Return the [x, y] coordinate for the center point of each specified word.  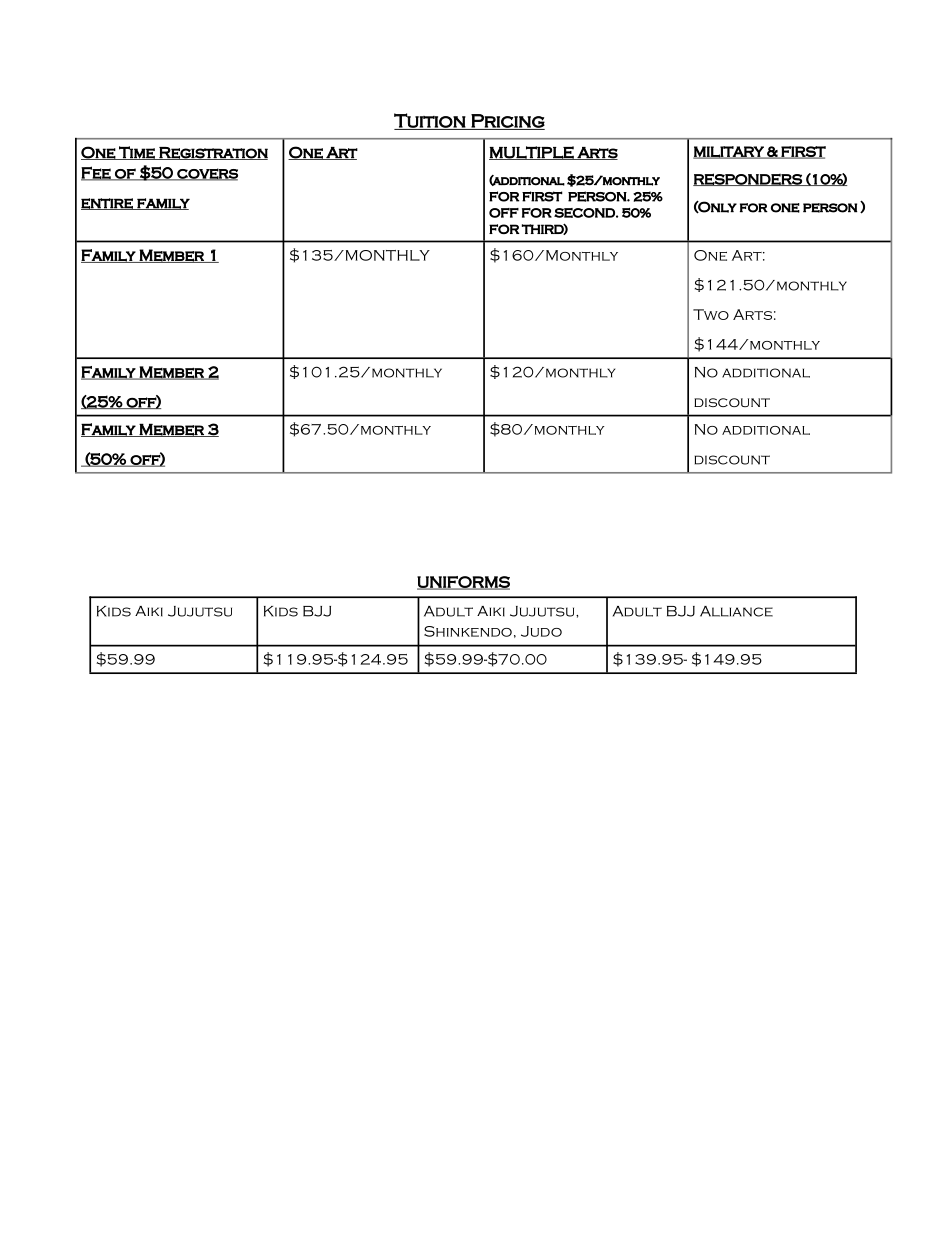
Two [711, 314]
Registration [212, 153]
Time [137, 153]
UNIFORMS [463, 583]
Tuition [430, 121]
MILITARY [729, 152]
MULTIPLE [532, 153]
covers [206, 174]
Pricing [507, 122]
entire [108, 204]
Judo [541, 631]
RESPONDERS [748, 179]
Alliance [736, 611]
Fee [97, 173]
